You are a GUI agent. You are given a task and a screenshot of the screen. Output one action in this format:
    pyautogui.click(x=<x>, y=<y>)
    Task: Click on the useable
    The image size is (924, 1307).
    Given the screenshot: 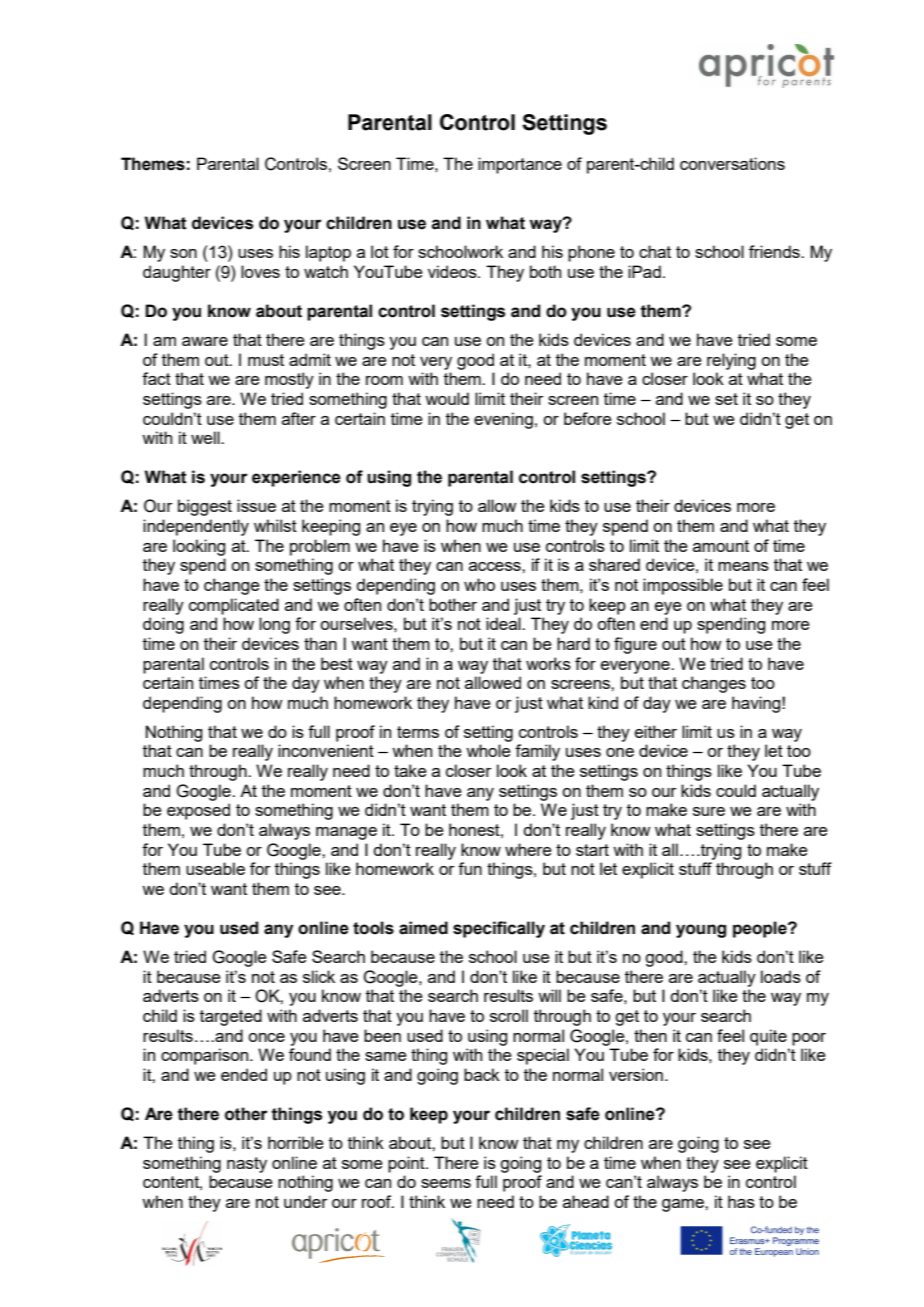 What is the action you would take?
    pyautogui.click(x=215, y=868)
